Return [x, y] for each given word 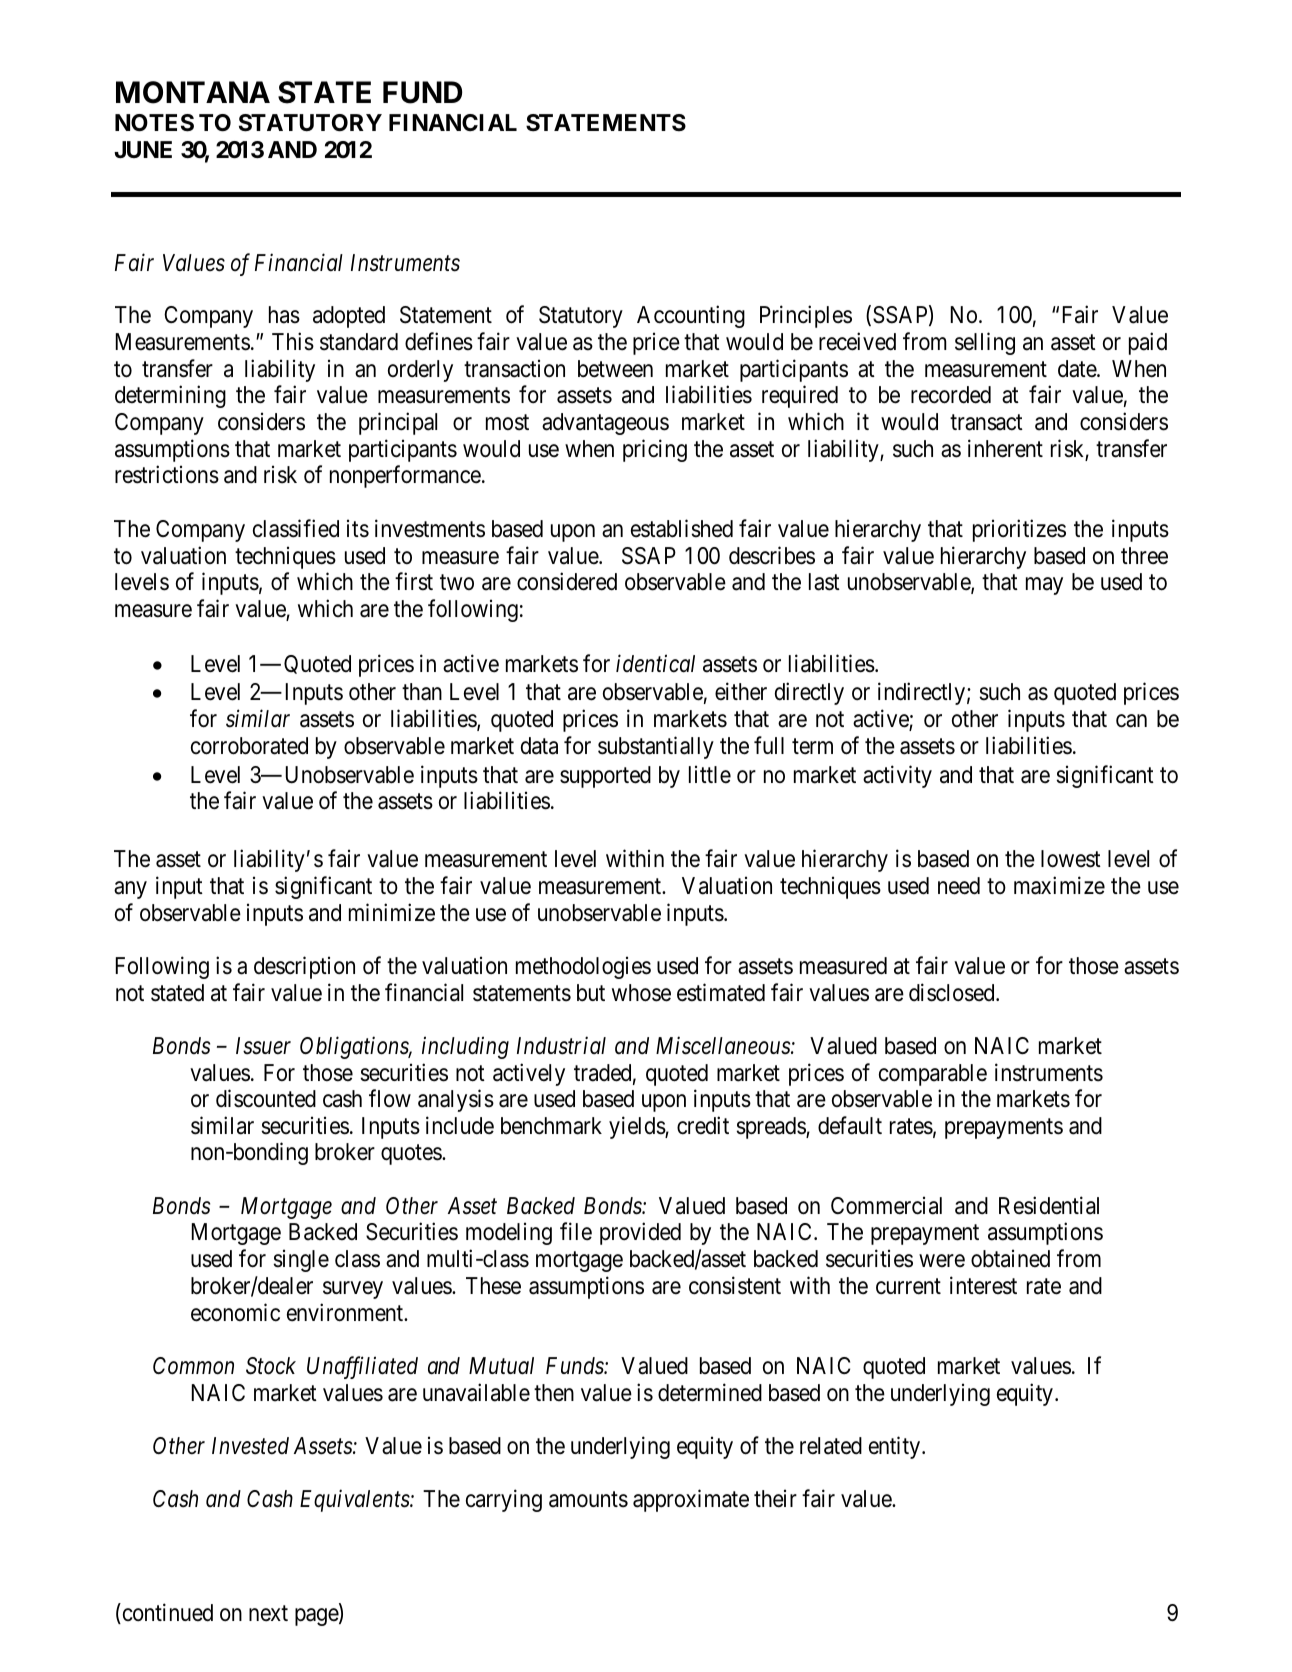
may [1044, 586]
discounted [266, 1098]
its [358, 528]
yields [637, 1127]
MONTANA [193, 92]
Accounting [691, 316]
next [268, 1613]
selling [985, 343]
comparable [933, 1075]
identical [655, 663]
